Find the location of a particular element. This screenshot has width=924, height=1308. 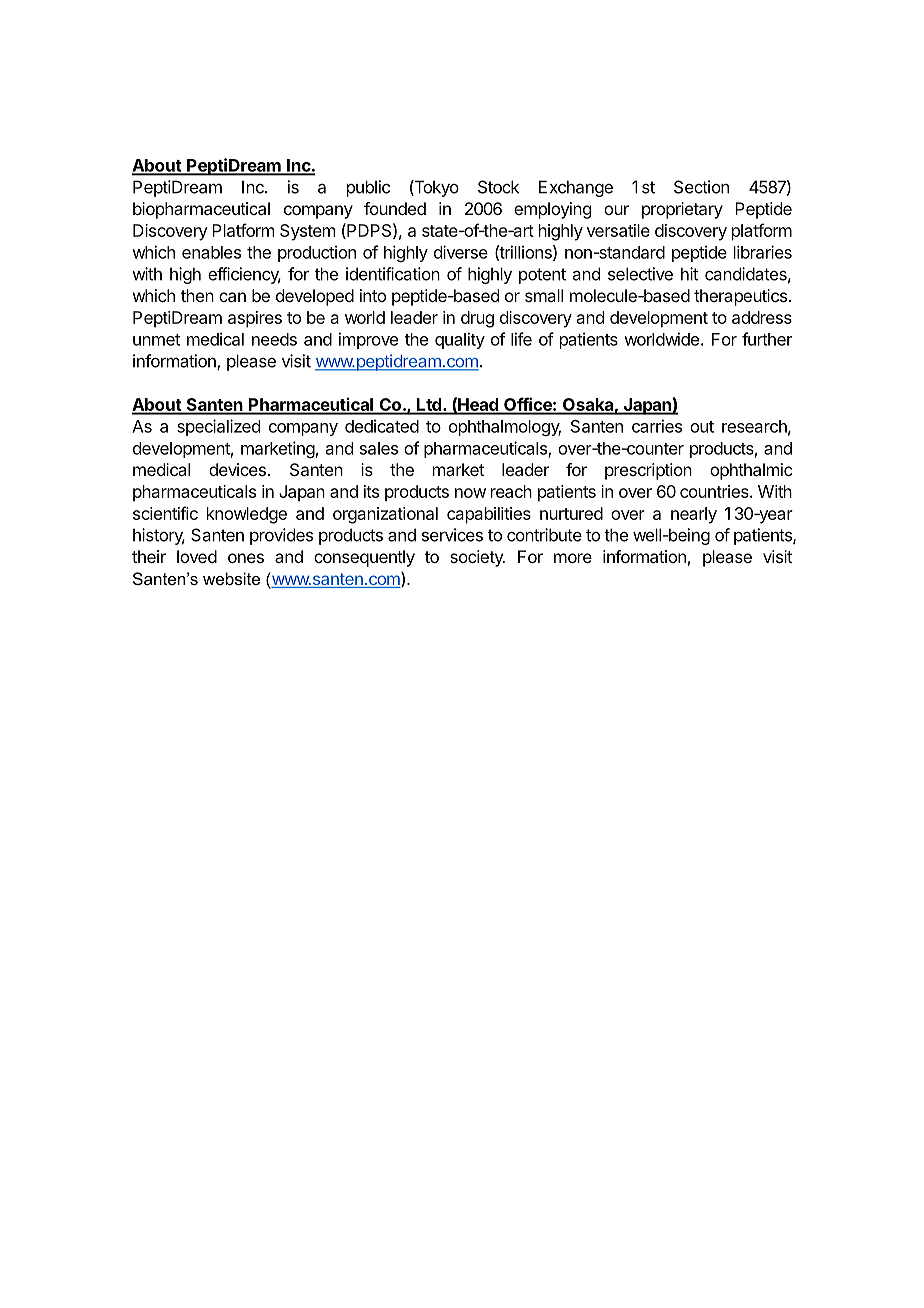

countries is located at coordinates (715, 491).
